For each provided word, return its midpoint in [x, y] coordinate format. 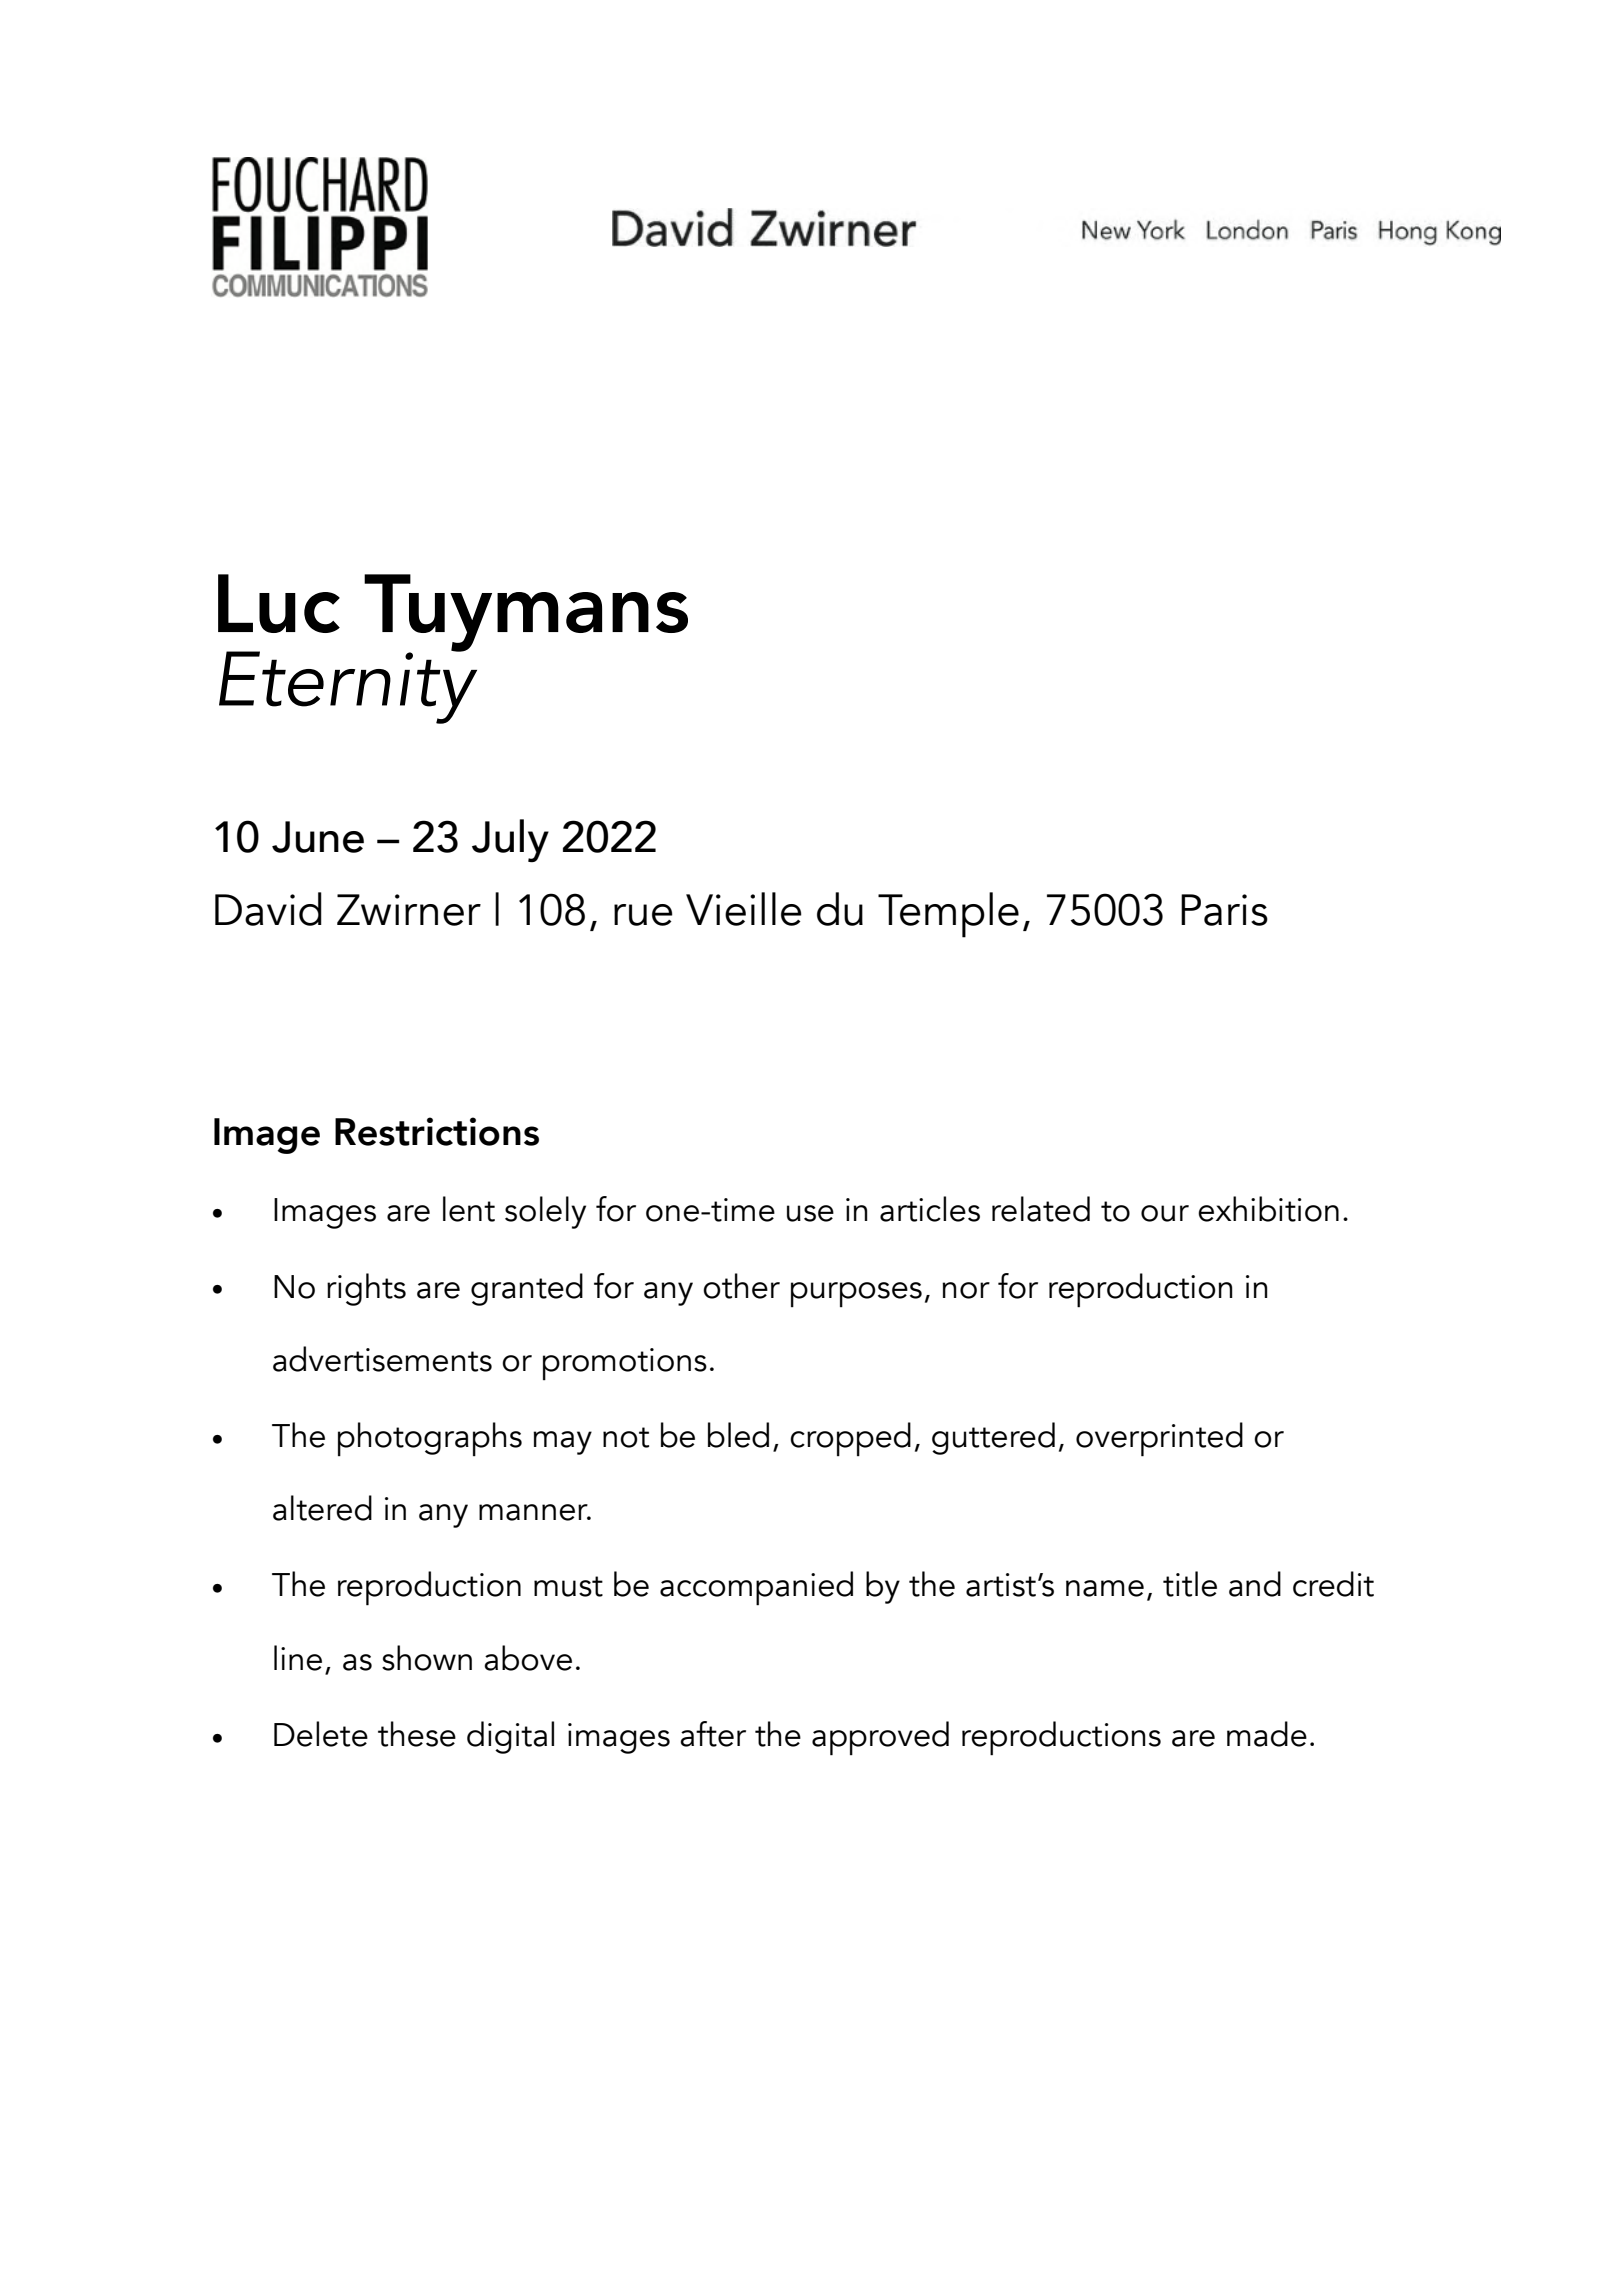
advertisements [382, 1359]
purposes [856, 1294]
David [268, 909]
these [417, 1734]
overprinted [1159, 1439]
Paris [1224, 910]
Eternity [348, 686]
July [510, 841]
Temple [948, 915]
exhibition [1268, 1209]
